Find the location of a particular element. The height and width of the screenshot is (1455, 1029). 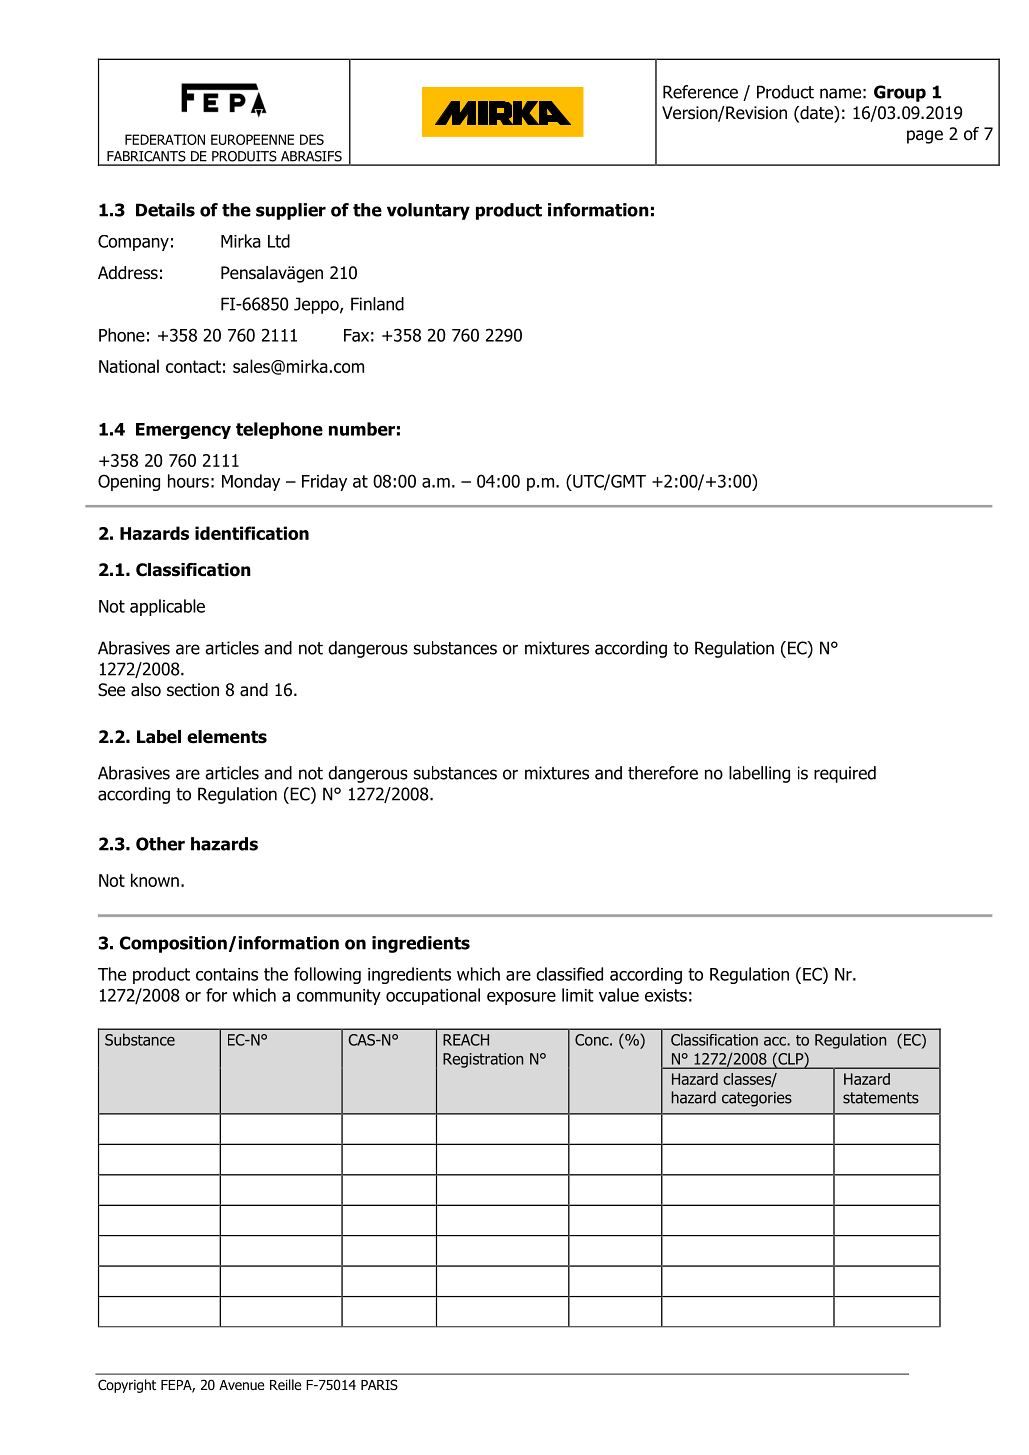

required is located at coordinates (845, 774).
